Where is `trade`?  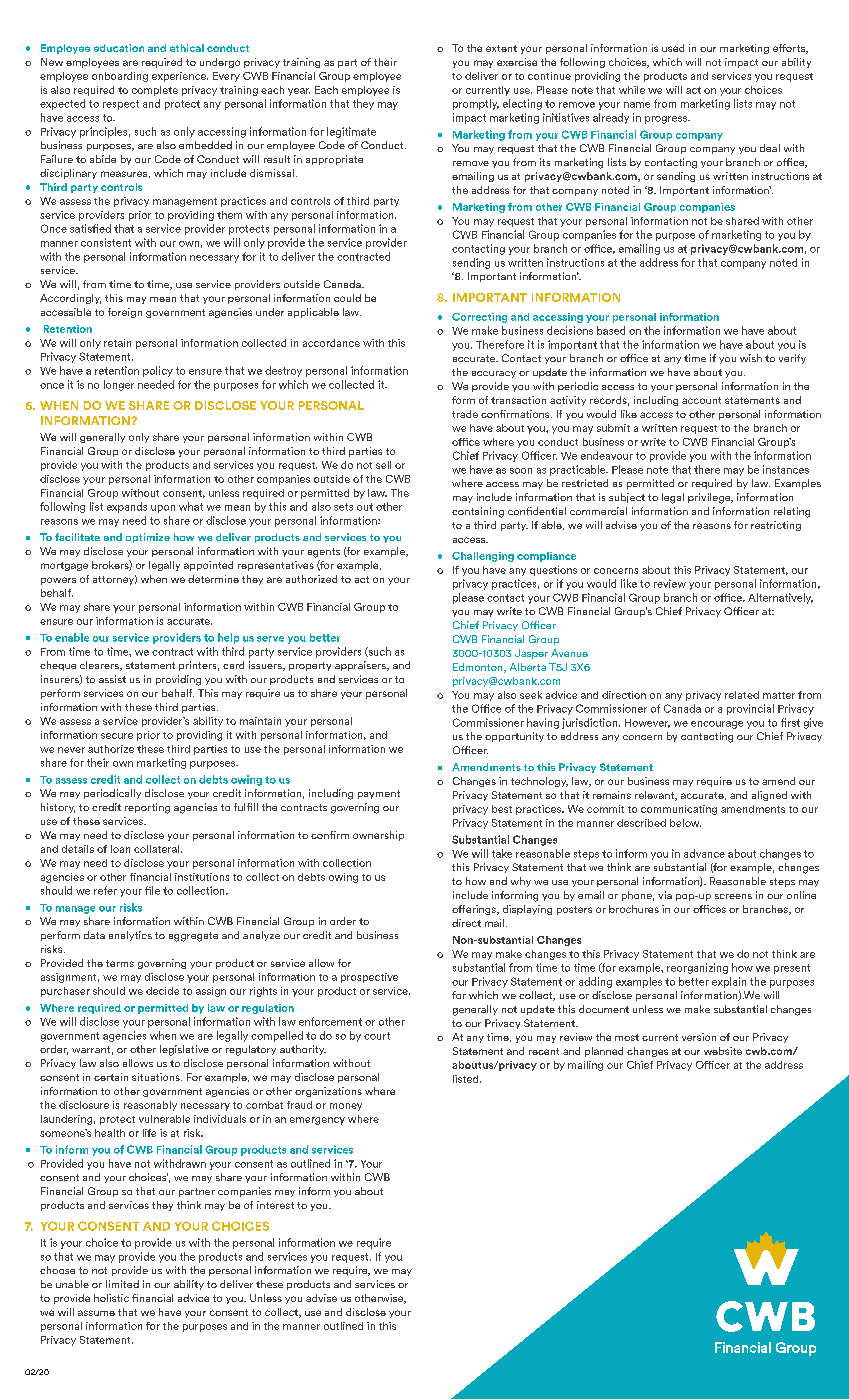
trade is located at coordinates (465, 414).
